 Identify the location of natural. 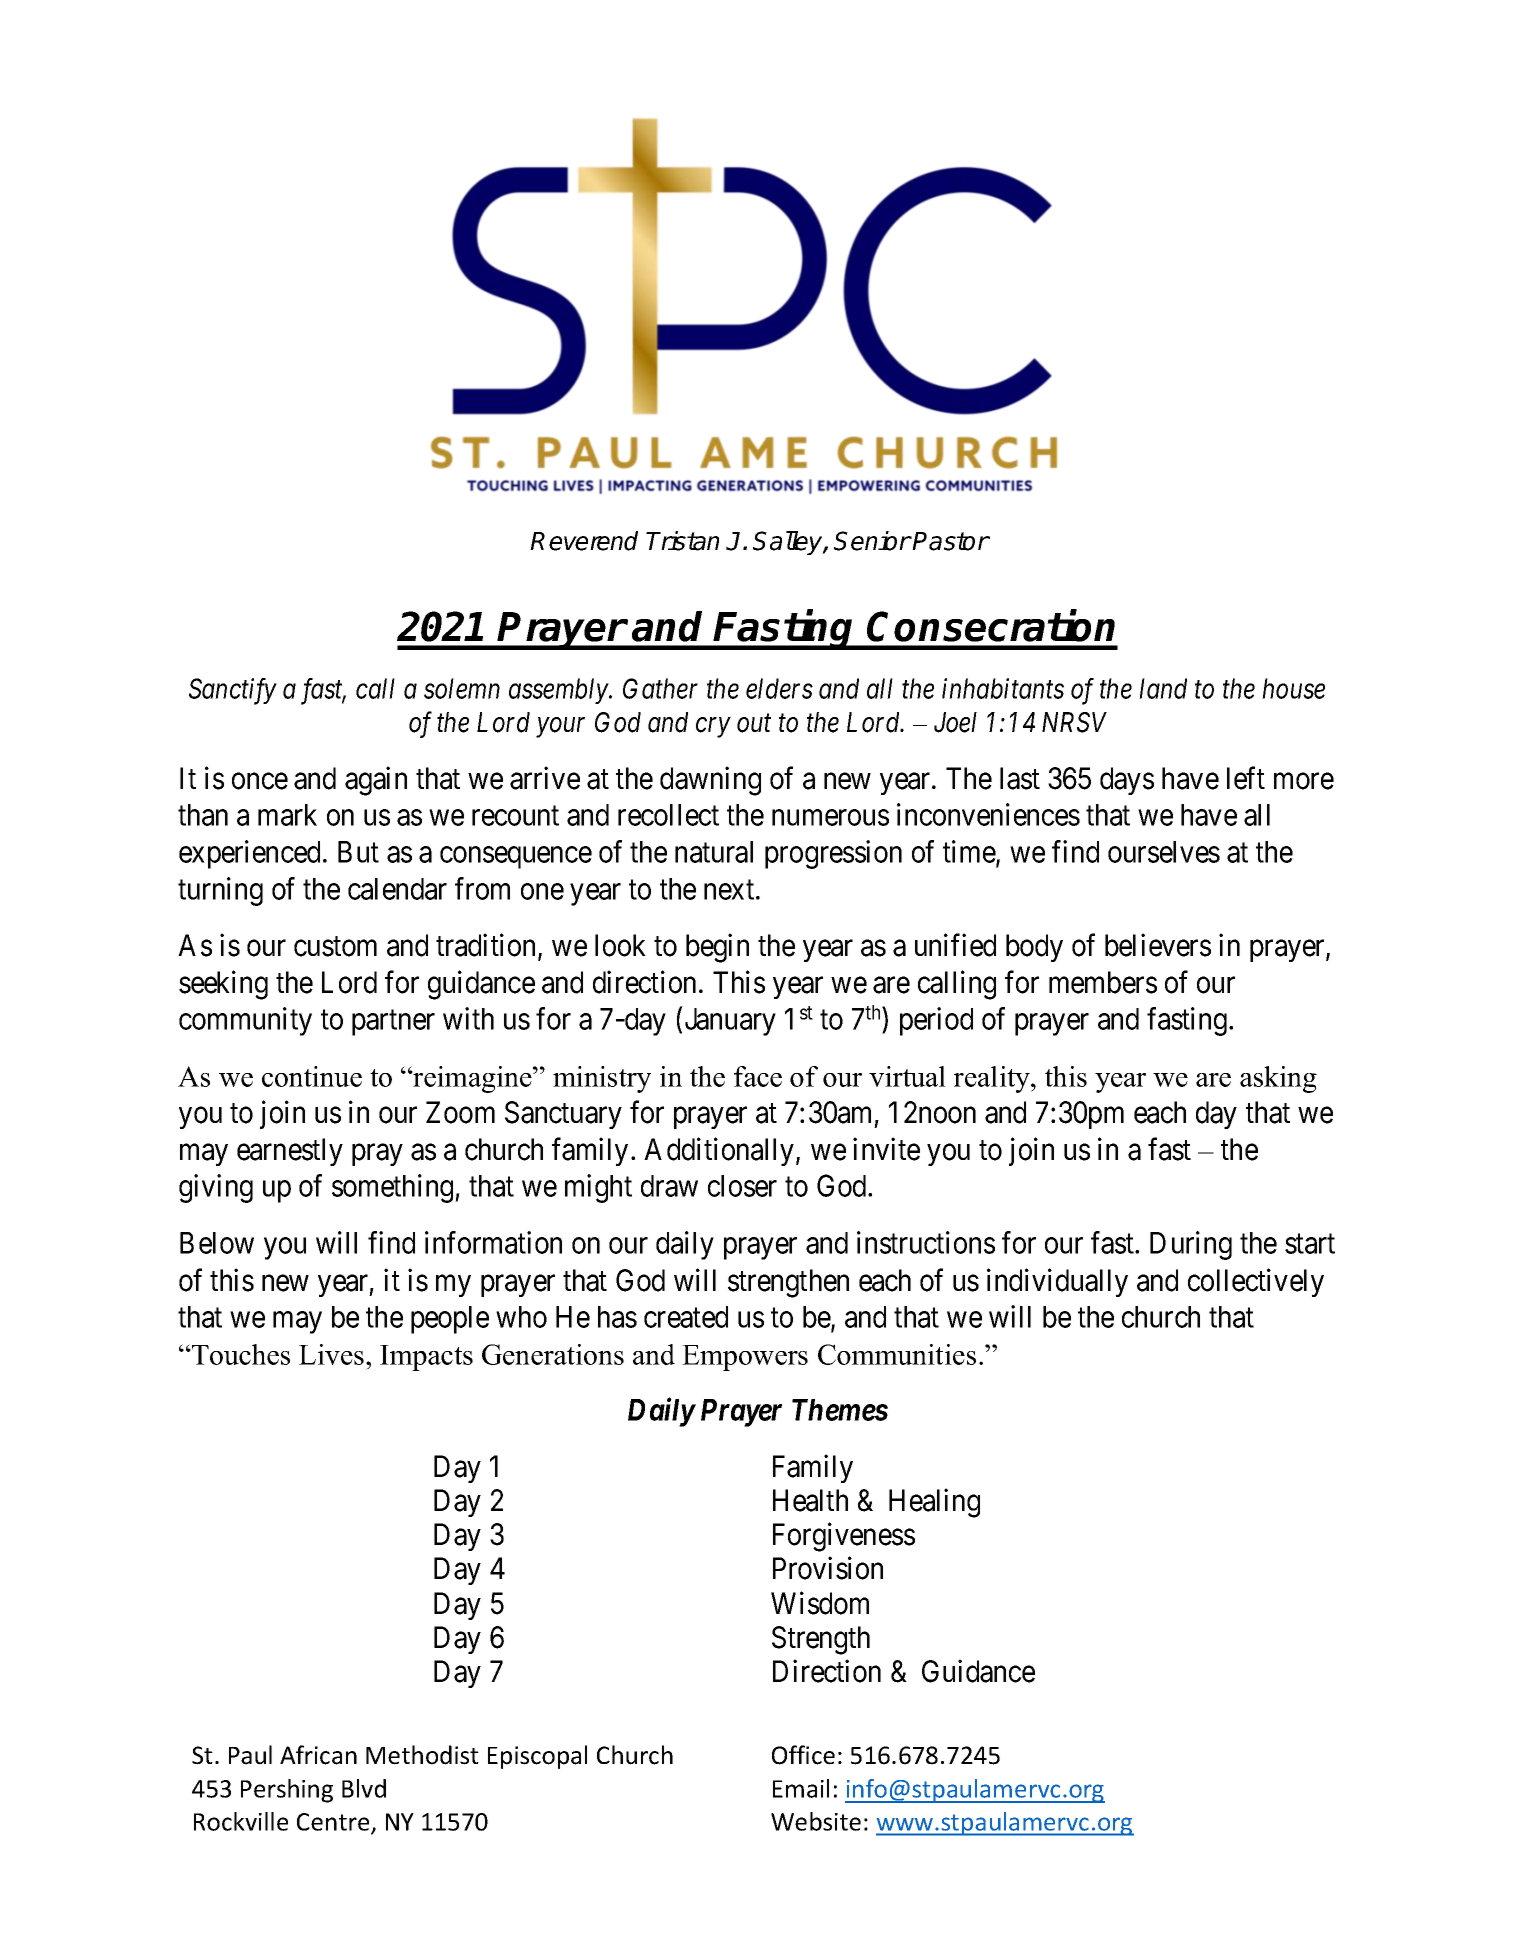
(714, 852).
